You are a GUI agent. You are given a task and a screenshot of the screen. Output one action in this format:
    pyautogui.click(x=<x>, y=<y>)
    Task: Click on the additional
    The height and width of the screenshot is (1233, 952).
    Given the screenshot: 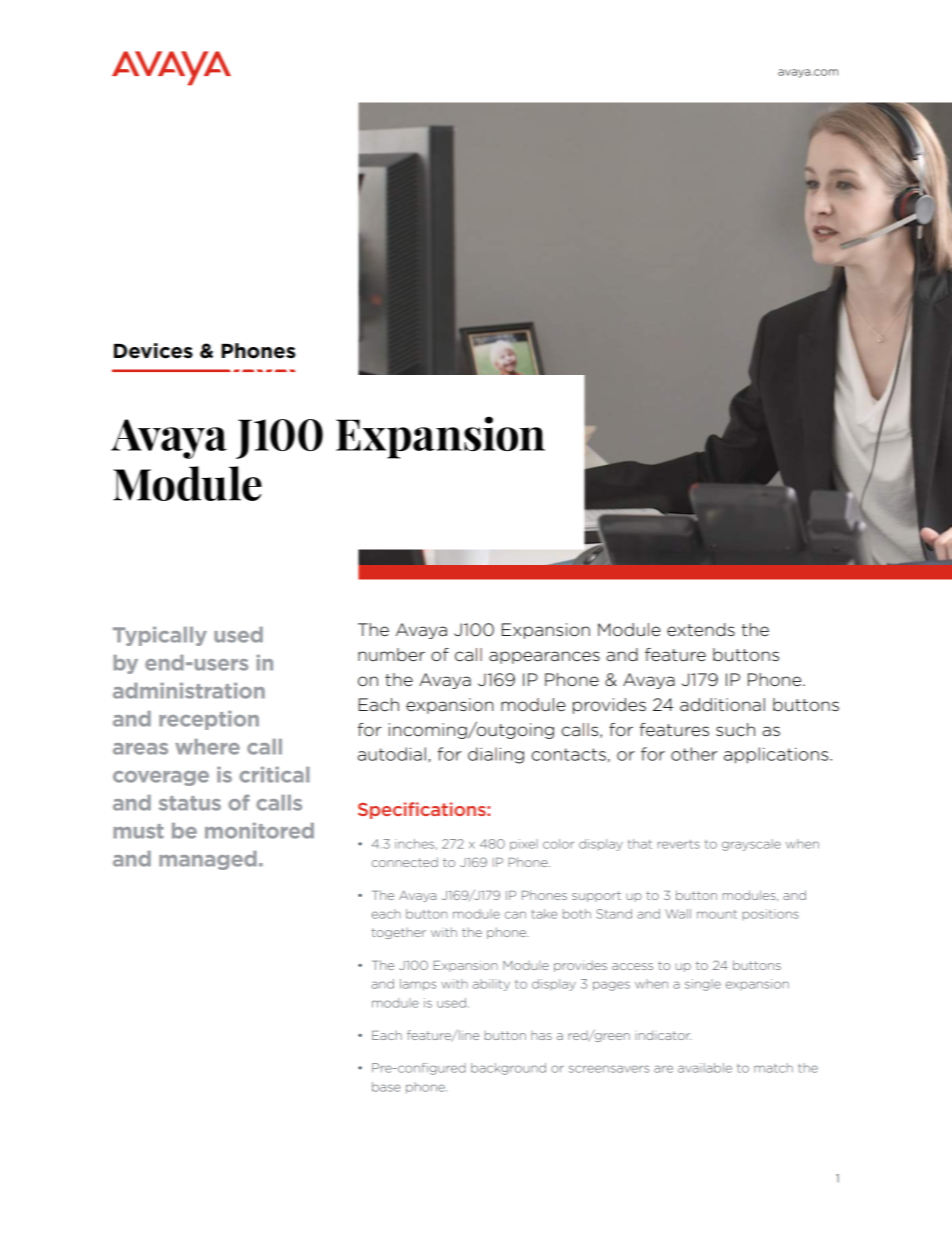 What is the action you would take?
    pyautogui.click(x=722, y=705)
